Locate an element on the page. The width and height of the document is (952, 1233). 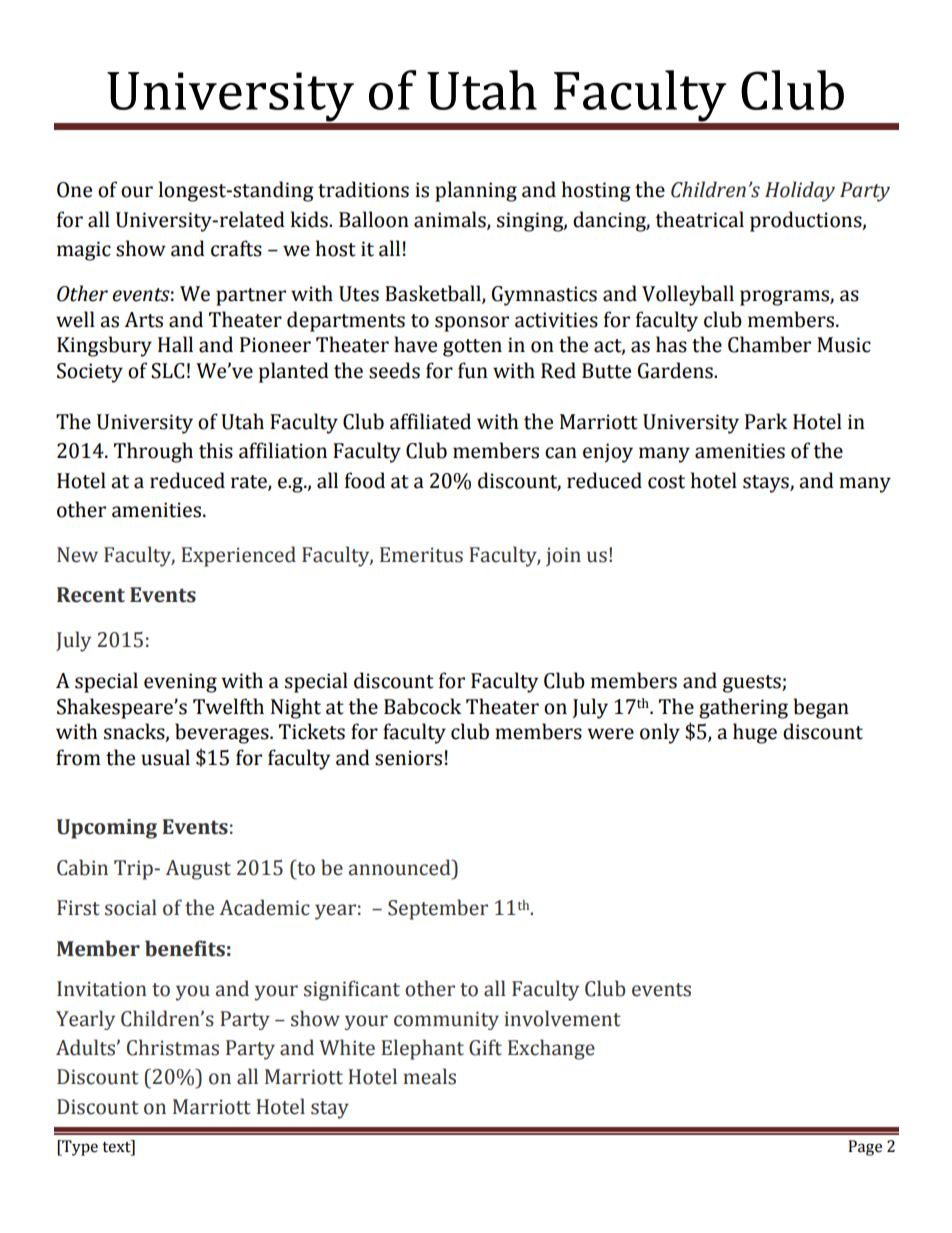
animals is located at coordinates (451, 220).
